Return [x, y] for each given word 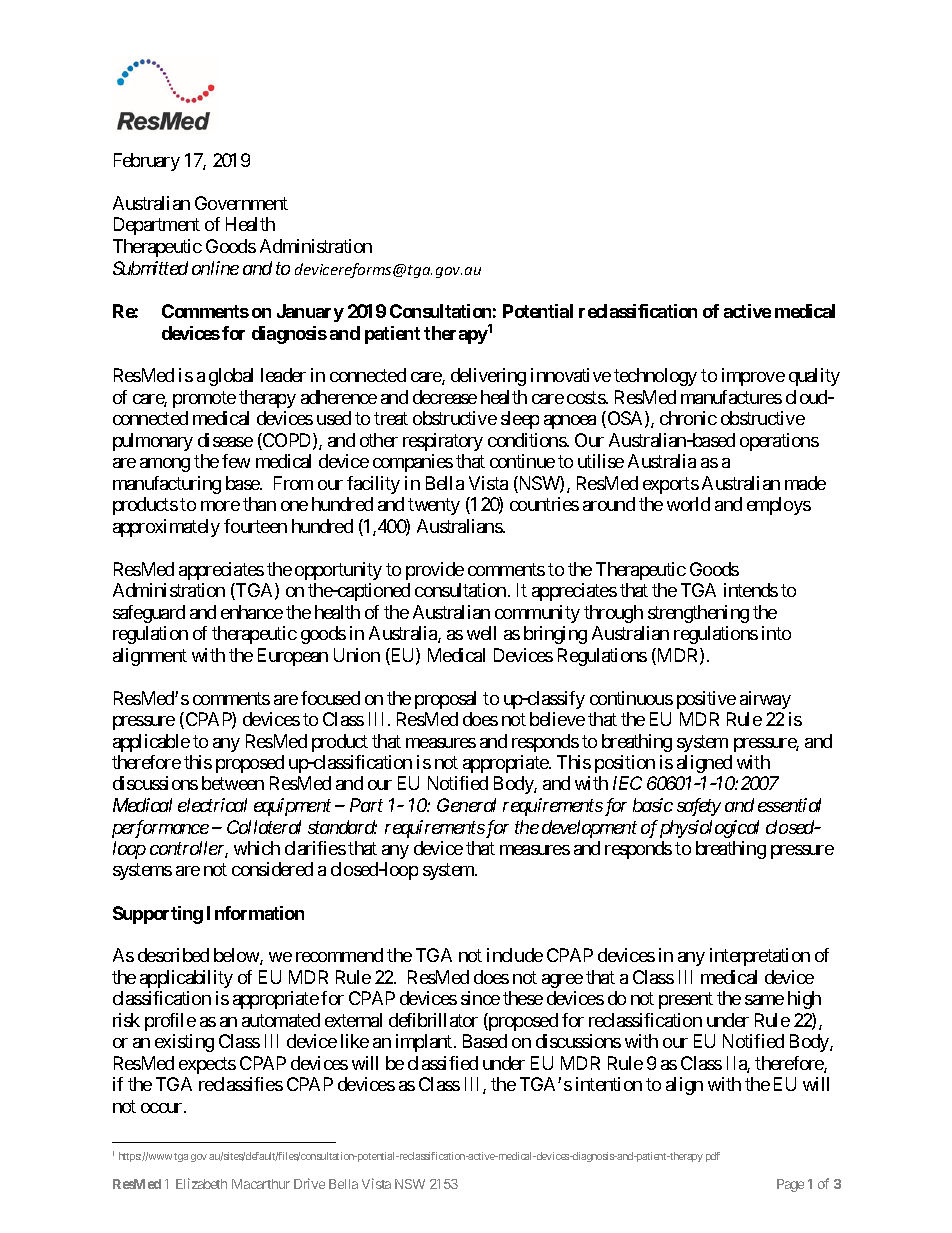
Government [241, 203]
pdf [713, 1157]
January [310, 313]
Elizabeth [201, 1183]
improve [753, 377]
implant [425, 1043]
